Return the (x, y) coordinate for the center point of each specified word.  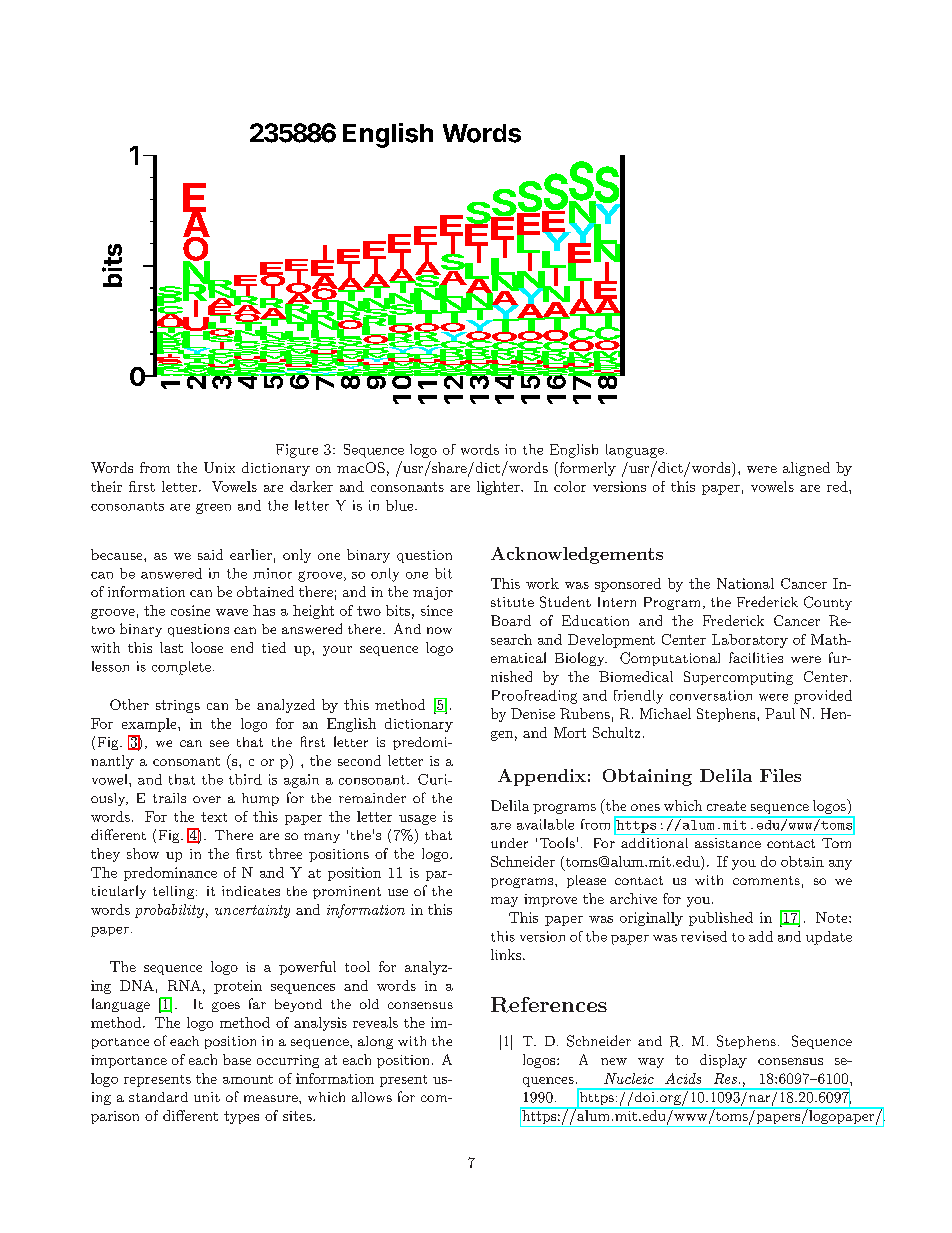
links (507, 954)
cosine (190, 610)
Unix (219, 467)
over (207, 799)
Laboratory (750, 641)
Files (780, 775)
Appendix (542, 777)
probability (169, 911)
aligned (806, 469)
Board (511, 620)
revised (704, 936)
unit (207, 1097)
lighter (499, 488)
